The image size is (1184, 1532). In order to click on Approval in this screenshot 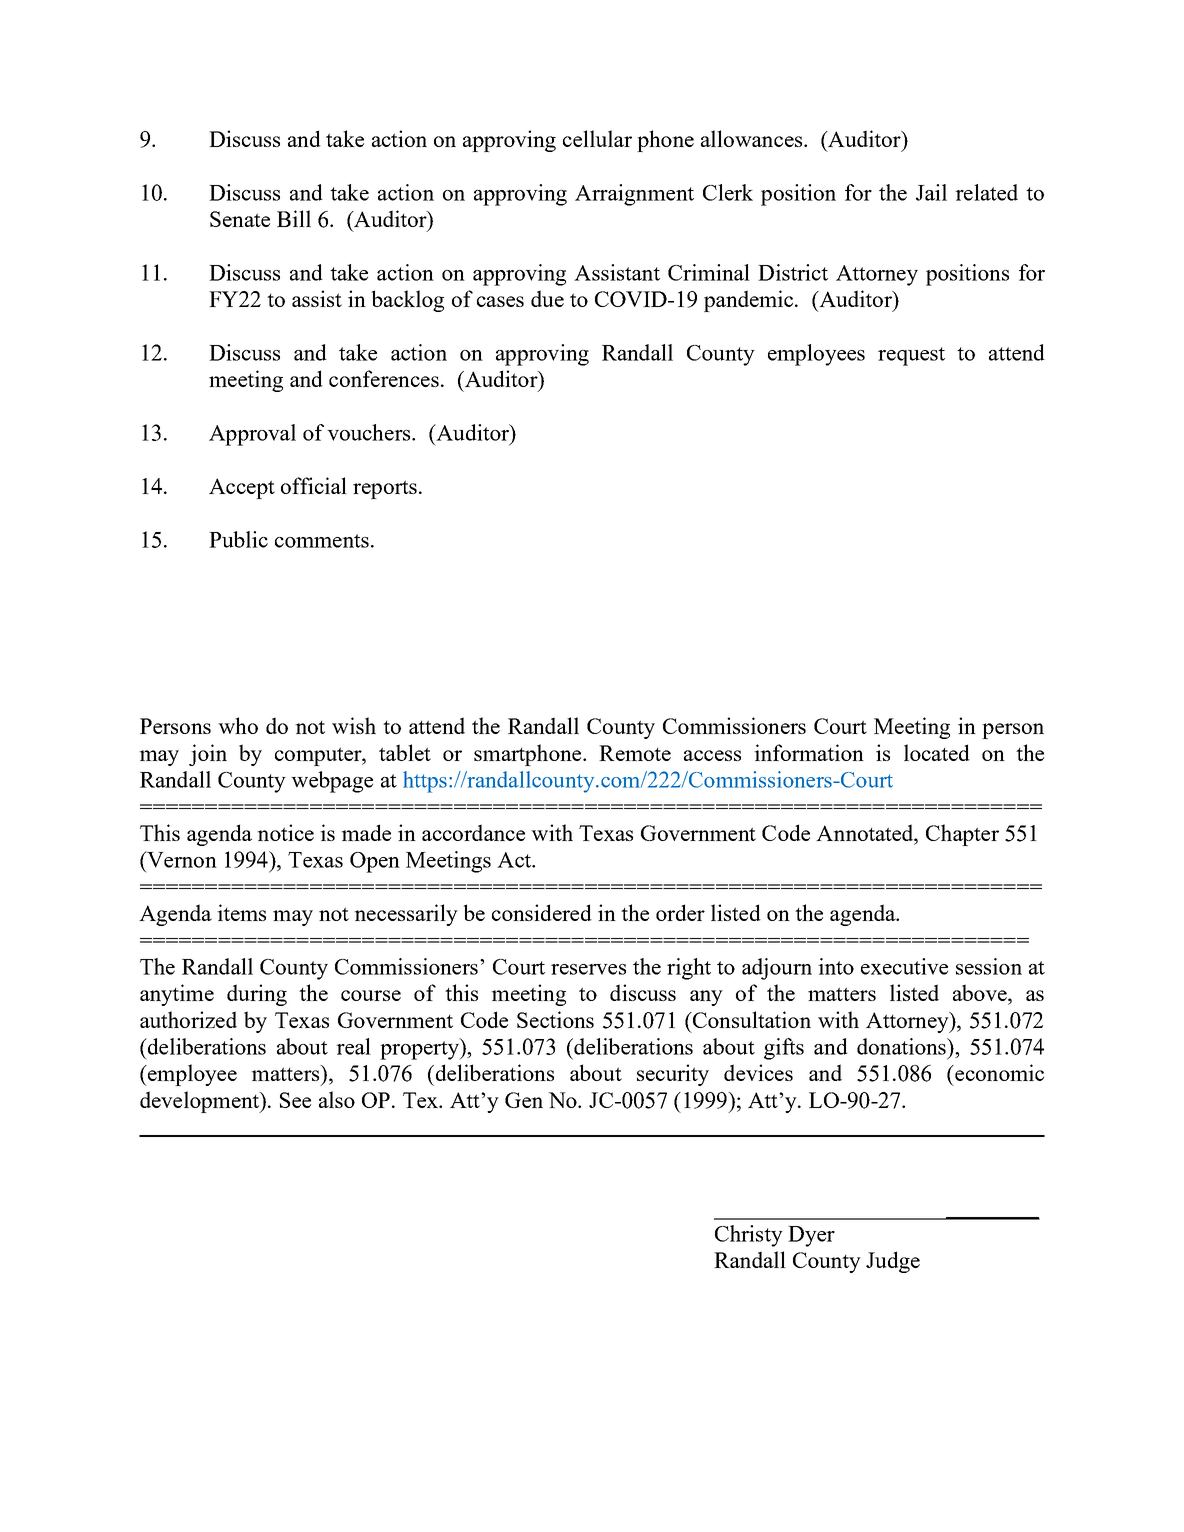, I will do `click(252, 435)`.
